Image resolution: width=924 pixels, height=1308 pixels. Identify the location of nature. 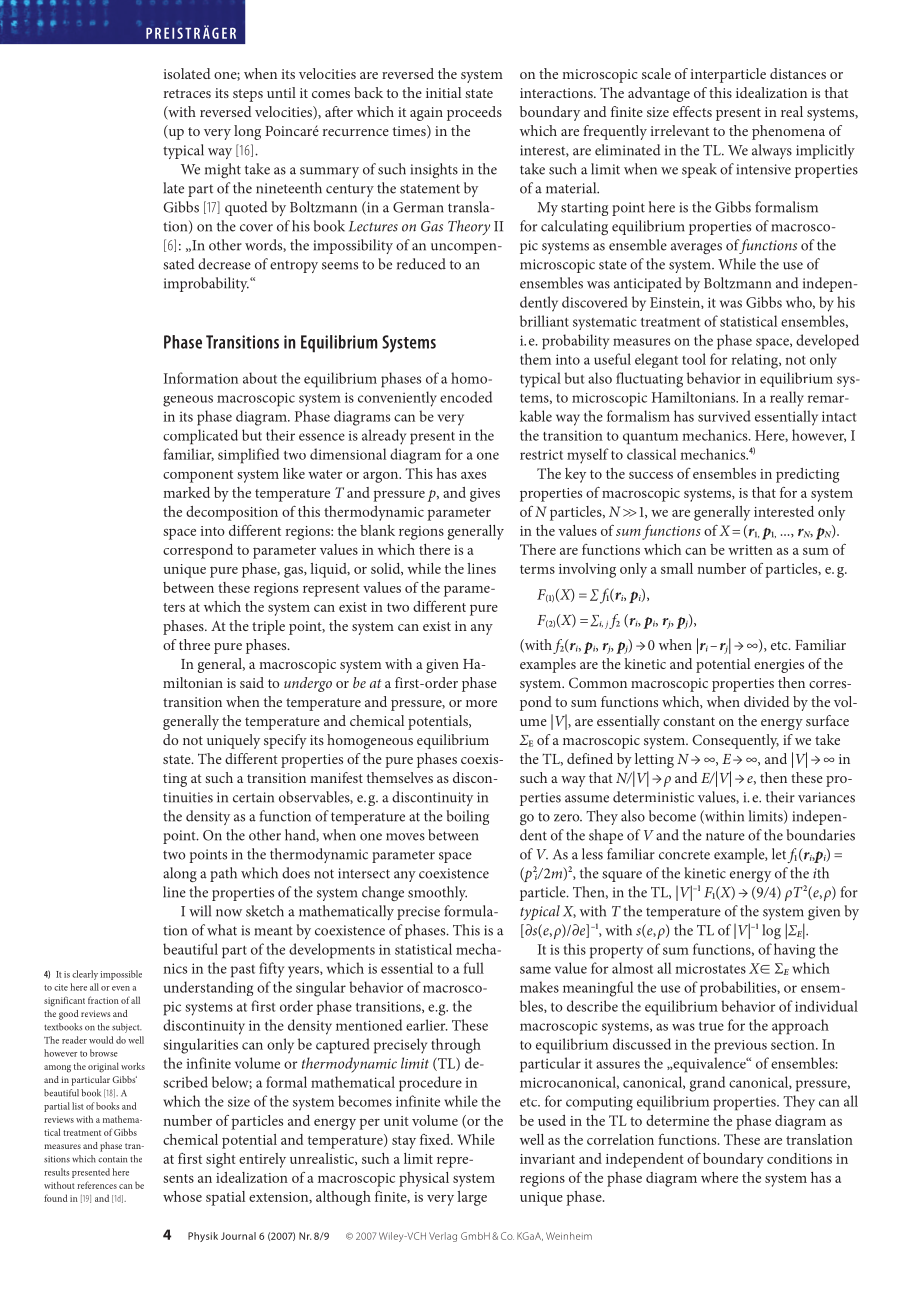
(725, 836).
